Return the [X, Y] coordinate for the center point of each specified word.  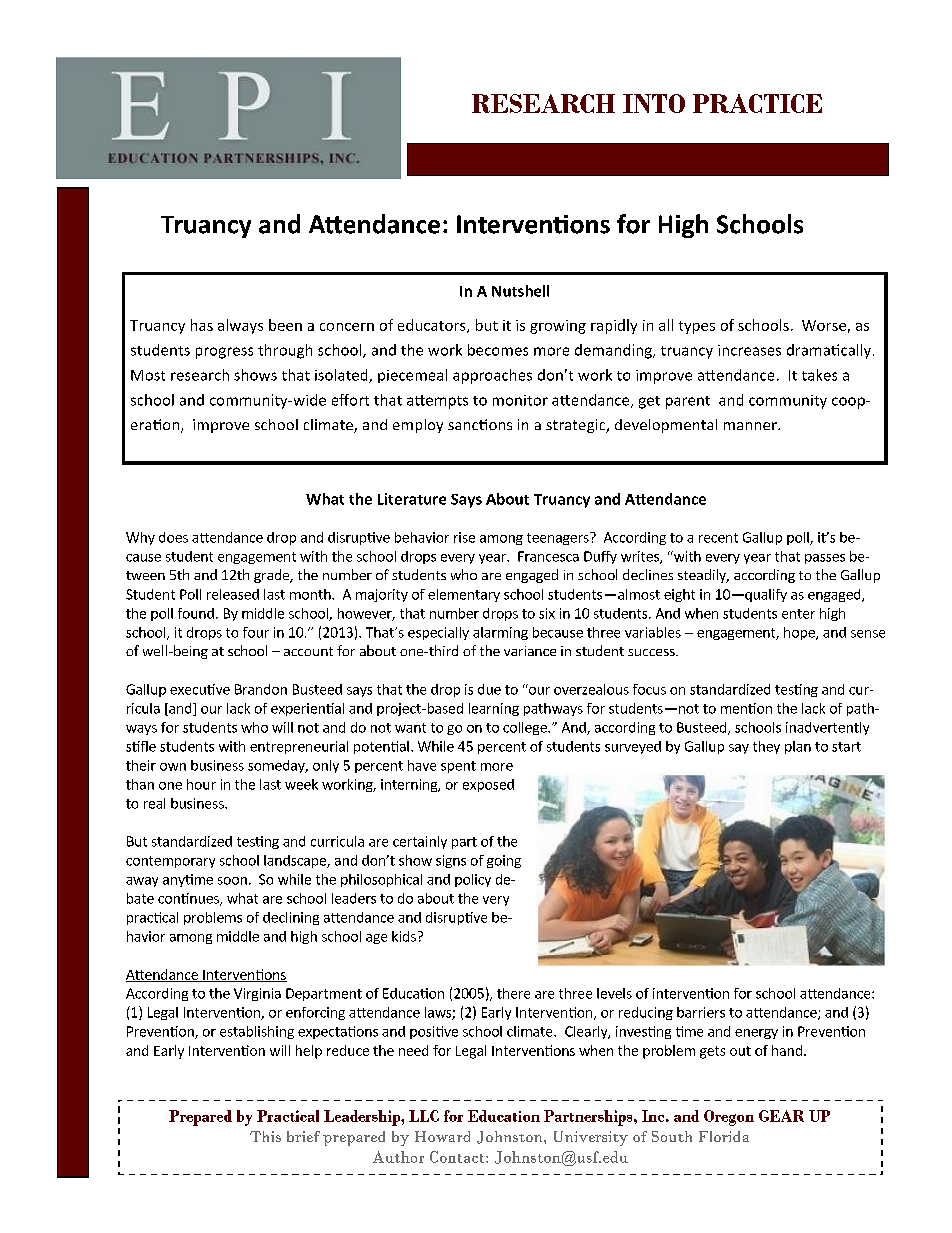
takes [819, 375]
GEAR [781, 1116]
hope [800, 633]
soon [232, 881]
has [202, 325]
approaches [492, 376]
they [766, 747]
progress [224, 353]
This [265, 1136]
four [256, 632]
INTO [654, 103]
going [504, 861]
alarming [500, 633]
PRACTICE [757, 103]
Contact [458, 1157]
